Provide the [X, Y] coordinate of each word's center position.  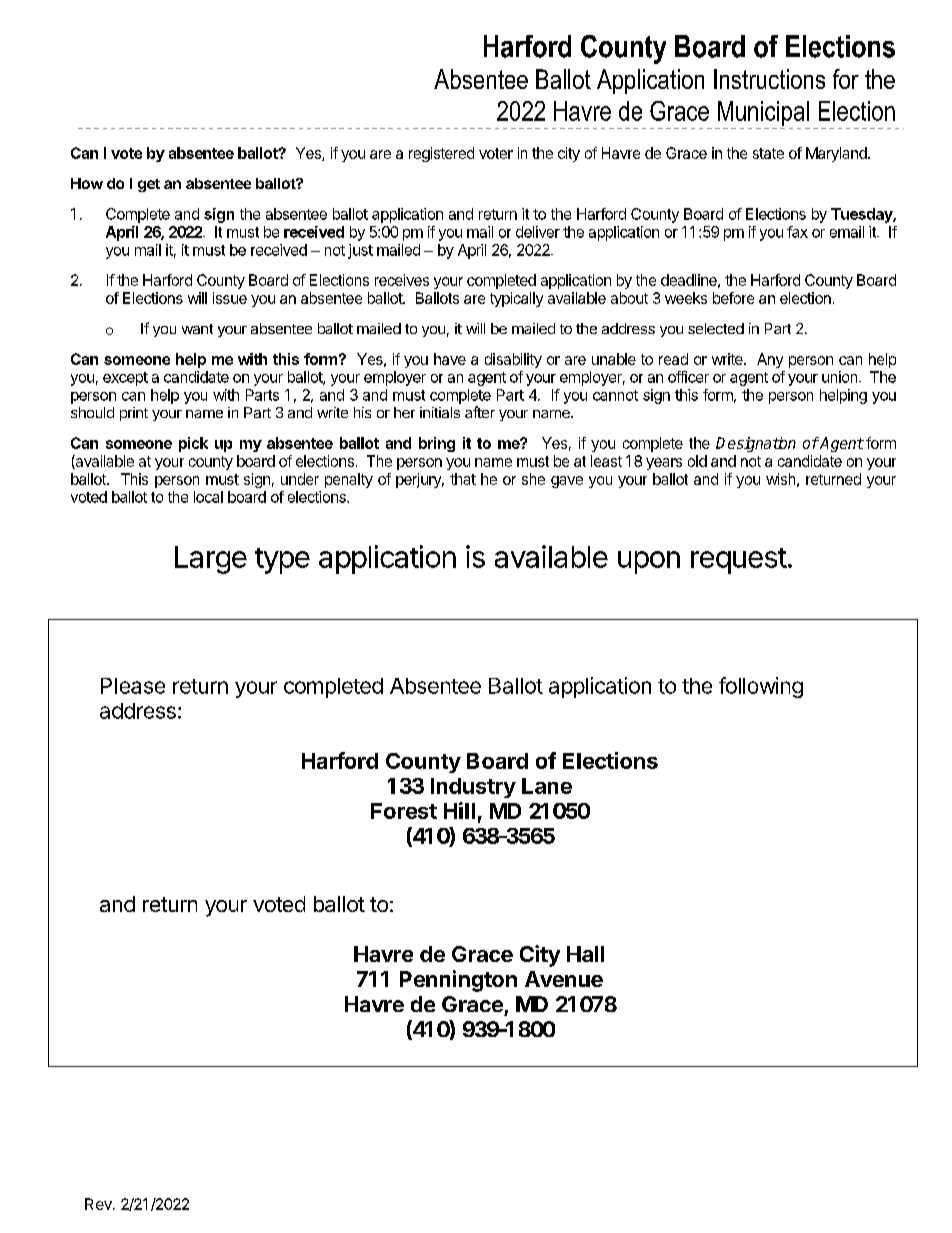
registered [441, 154]
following [761, 687]
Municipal [763, 113]
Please [133, 686]
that [463, 479]
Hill [459, 810]
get [149, 185]
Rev [99, 1204]
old [697, 461]
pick [193, 444]
